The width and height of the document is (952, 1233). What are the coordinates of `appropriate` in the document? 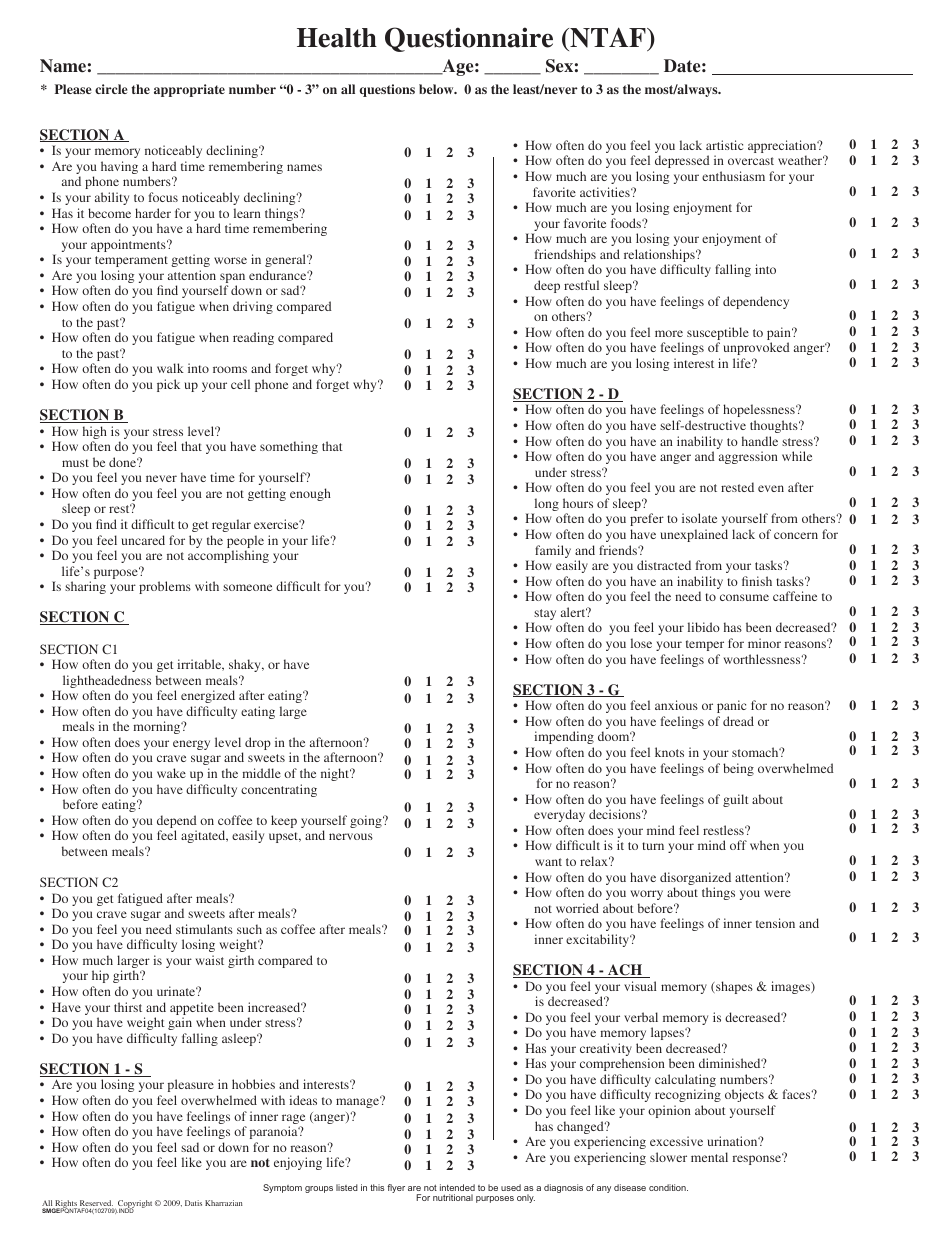 It's located at (189, 90).
